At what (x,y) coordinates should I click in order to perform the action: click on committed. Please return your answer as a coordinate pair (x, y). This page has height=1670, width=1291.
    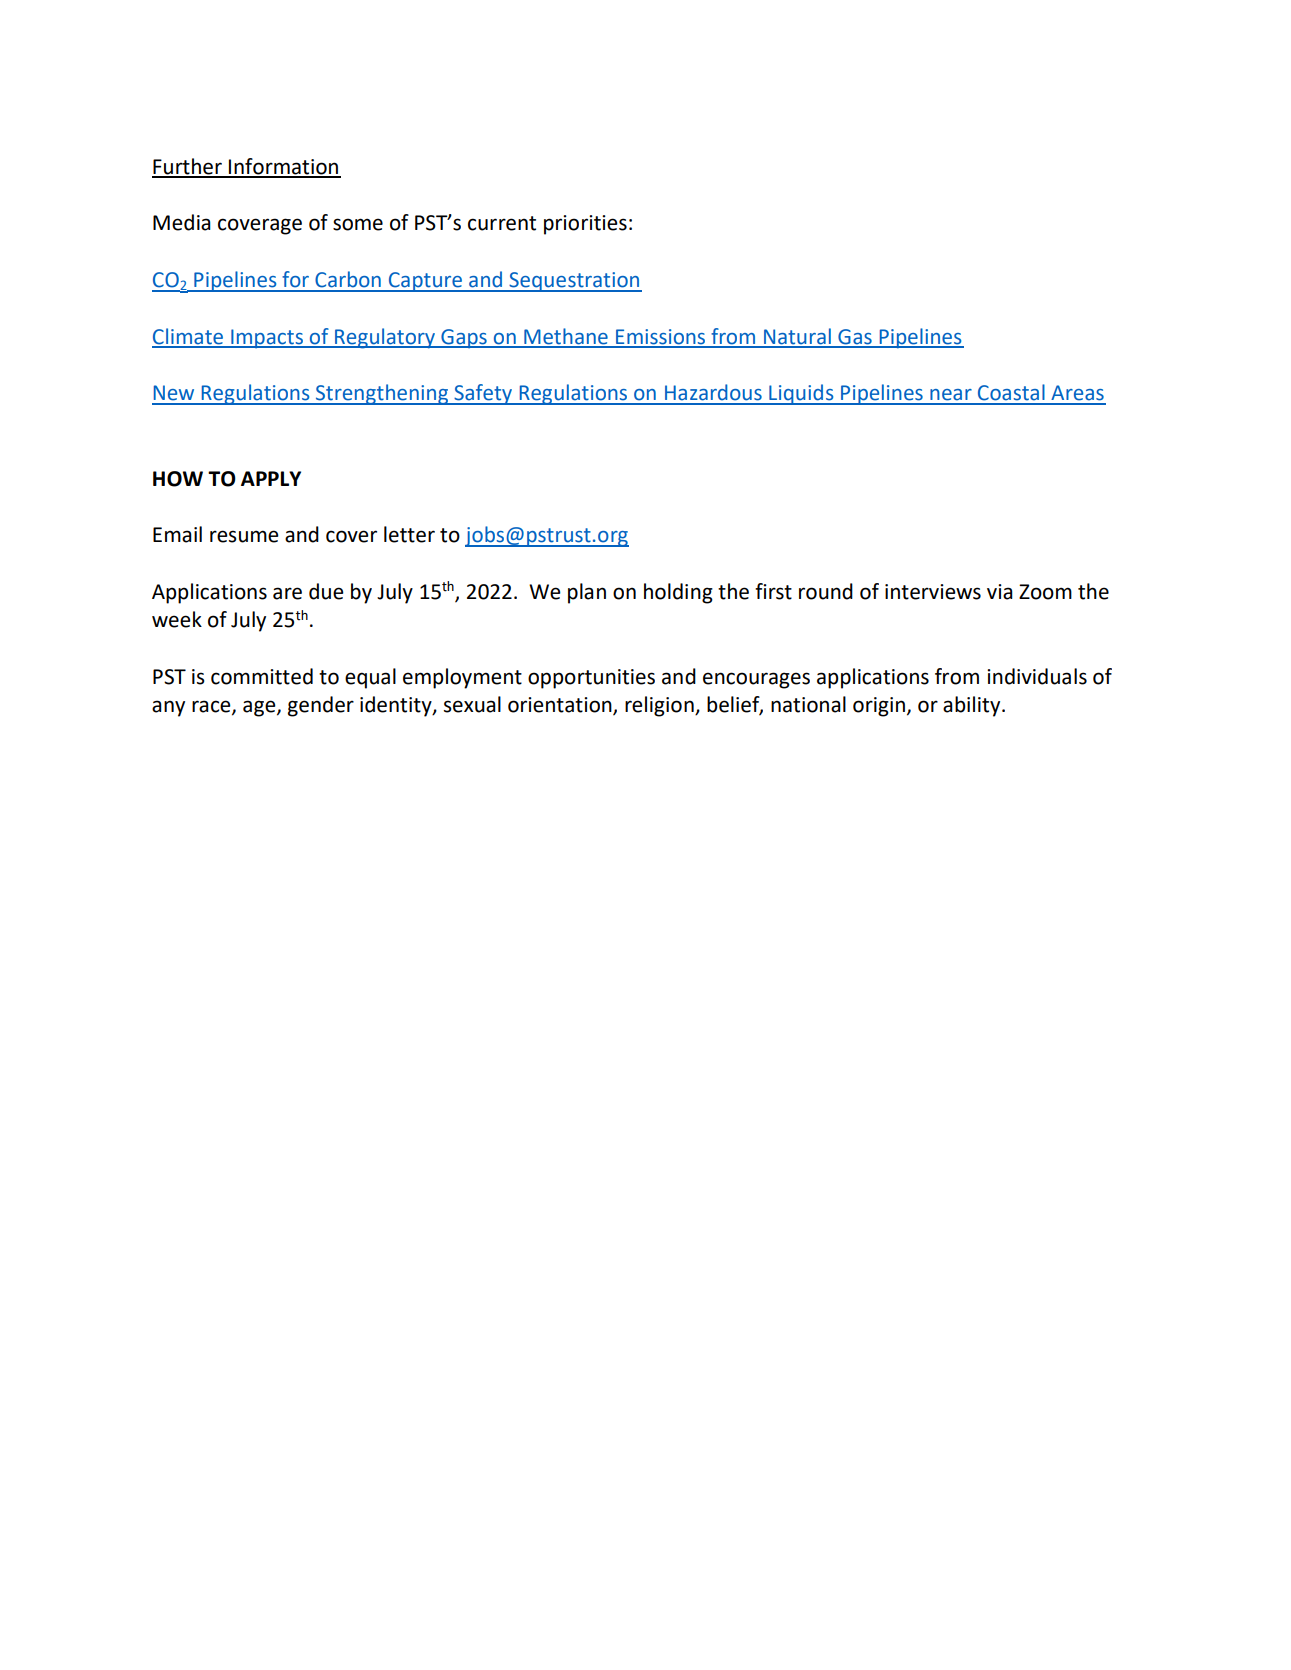
    Looking at the image, I should click on (262, 676).
